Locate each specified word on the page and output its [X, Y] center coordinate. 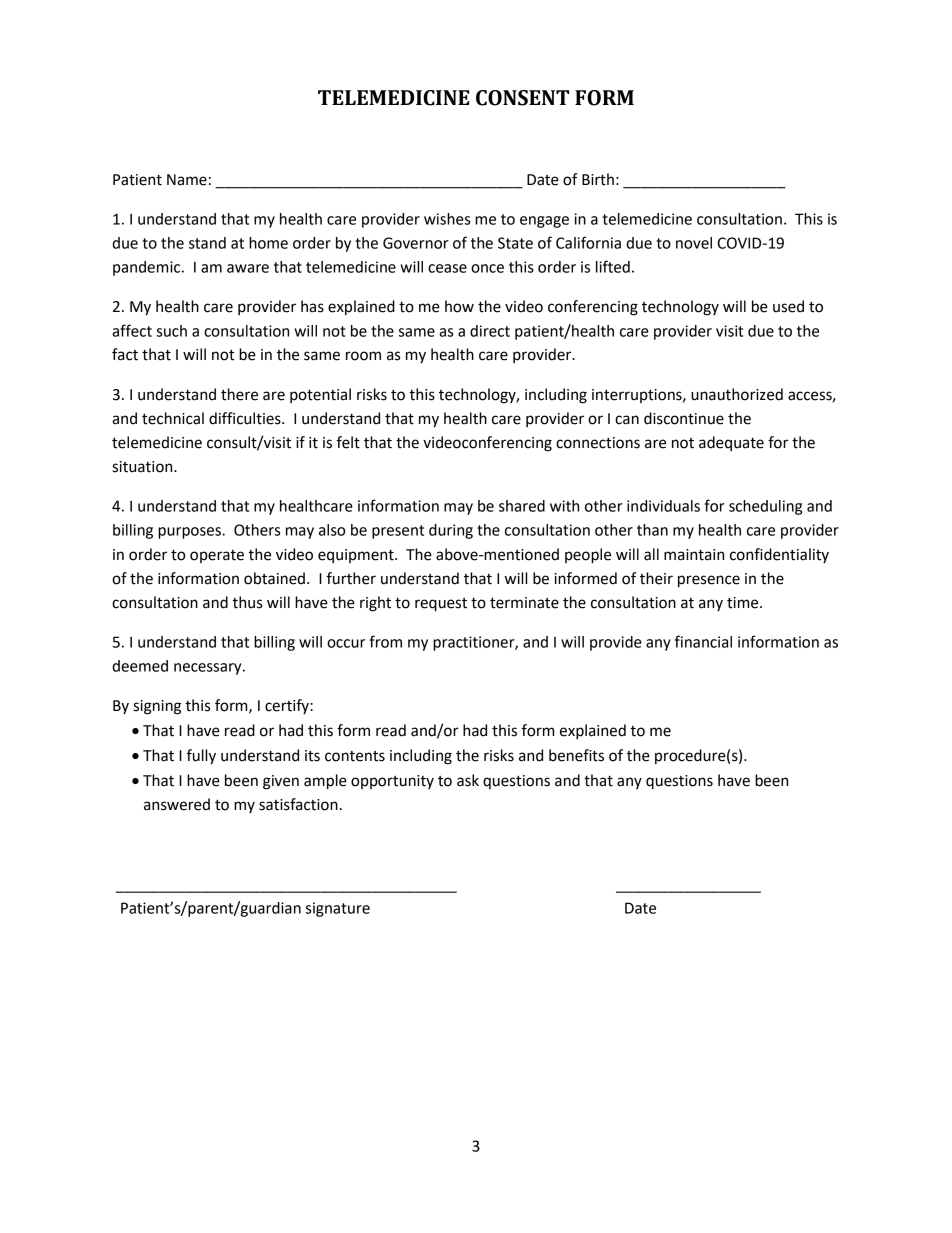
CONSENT [522, 98]
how [459, 306]
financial [703, 641]
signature [338, 909]
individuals [663, 506]
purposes [190, 533]
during [451, 531]
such [172, 331]
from [385, 641]
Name [187, 180]
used [788, 306]
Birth [598, 179]
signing [157, 707]
